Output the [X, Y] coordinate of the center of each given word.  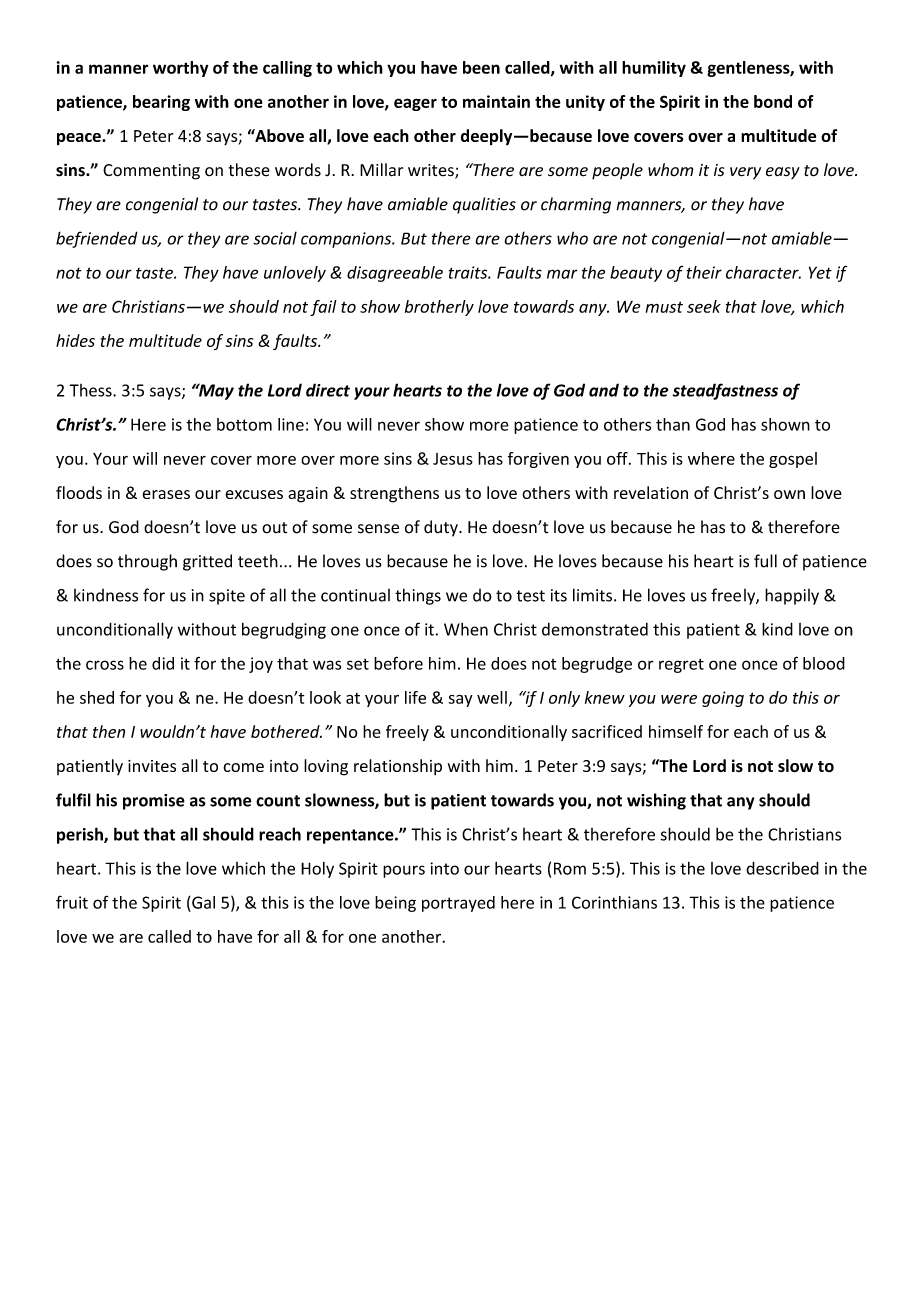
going [723, 699]
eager [415, 104]
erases [166, 494]
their [704, 272]
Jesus [453, 459]
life [415, 697]
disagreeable [395, 274]
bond [773, 101]
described [782, 868]
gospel [793, 460]
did [163, 663]
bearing [161, 103]
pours [404, 871]
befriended [97, 239]
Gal [202, 902]
